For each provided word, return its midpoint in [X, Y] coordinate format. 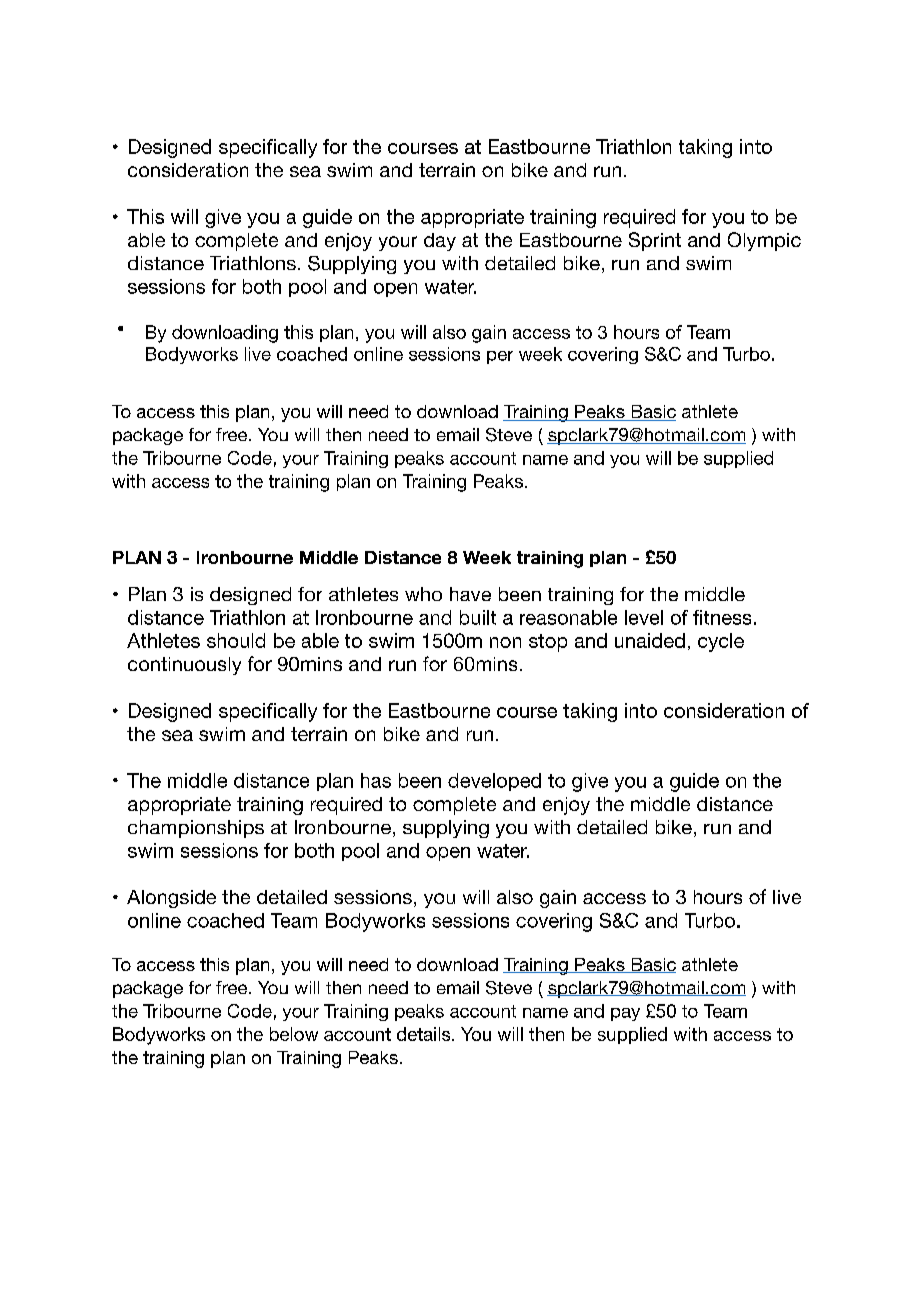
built [478, 617]
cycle [721, 642]
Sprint [655, 241]
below [294, 1034]
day [440, 242]
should [236, 640]
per [500, 357]
